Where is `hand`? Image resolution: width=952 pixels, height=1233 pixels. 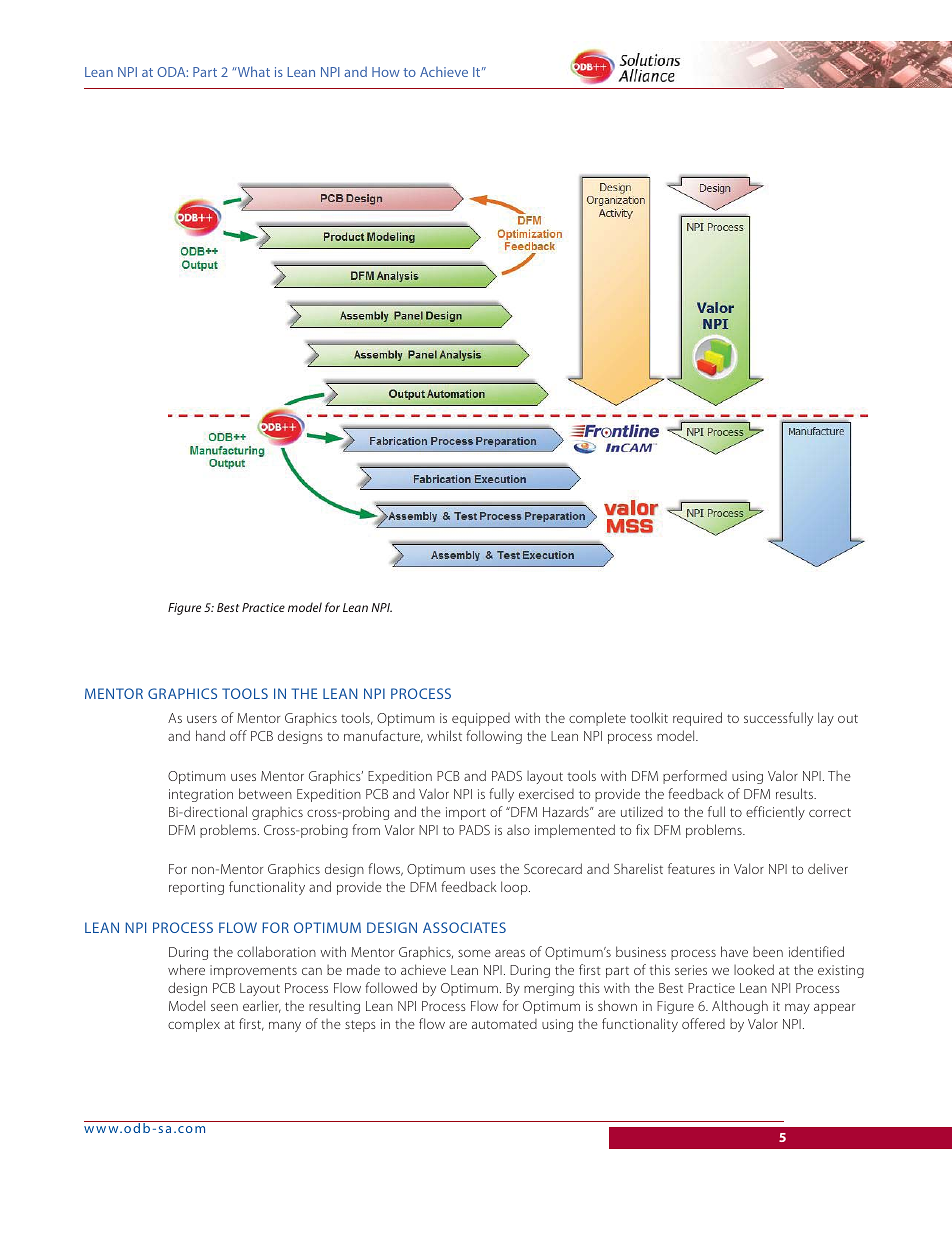 hand is located at coordinates (210, 735).
